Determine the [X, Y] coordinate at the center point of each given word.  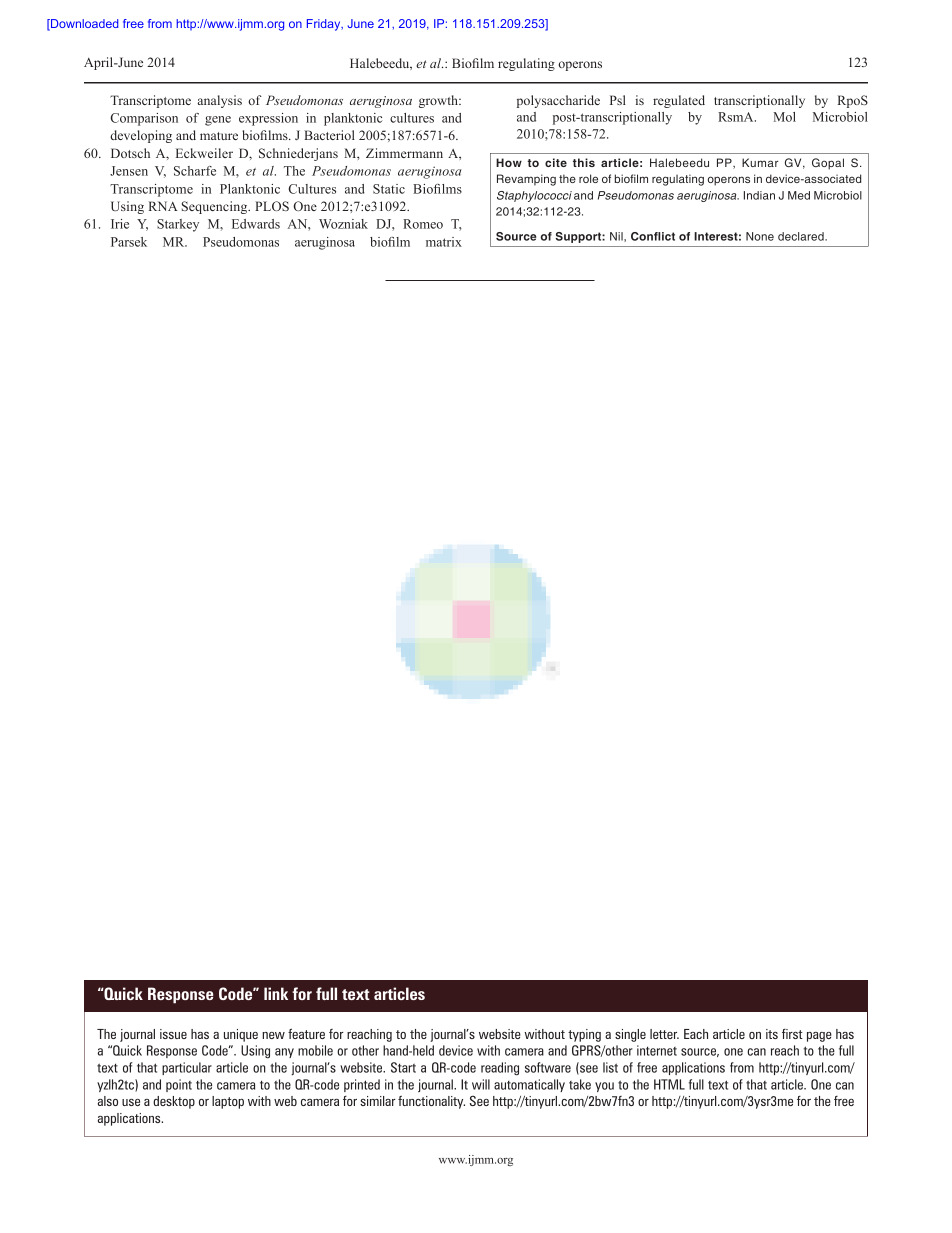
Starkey [178, 225]
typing [584, 1035]
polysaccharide [558, 101]
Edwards [256, 224]
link [276, 993]
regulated [679, 101]
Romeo [423, 224]
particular [187, 1068]
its [772, 1034]
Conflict [653, 236]
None [760, 236]
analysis [220, 101]
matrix [444, 242]
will [481, 1084]
